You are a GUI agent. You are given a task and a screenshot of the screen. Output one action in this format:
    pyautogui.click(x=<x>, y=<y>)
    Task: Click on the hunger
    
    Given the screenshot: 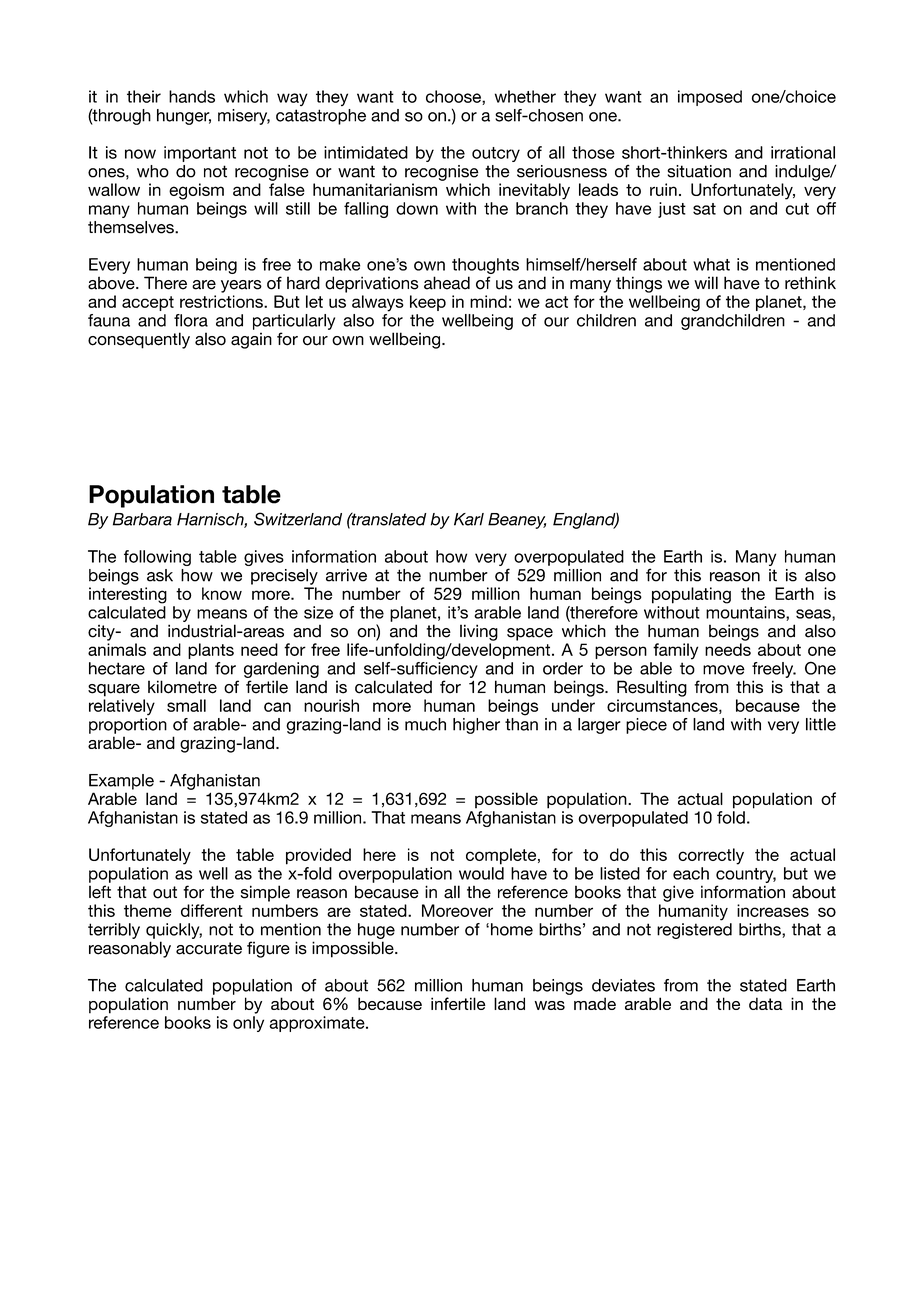 What is the action you would take?
    pyautogui.click(x=184, y=117)
